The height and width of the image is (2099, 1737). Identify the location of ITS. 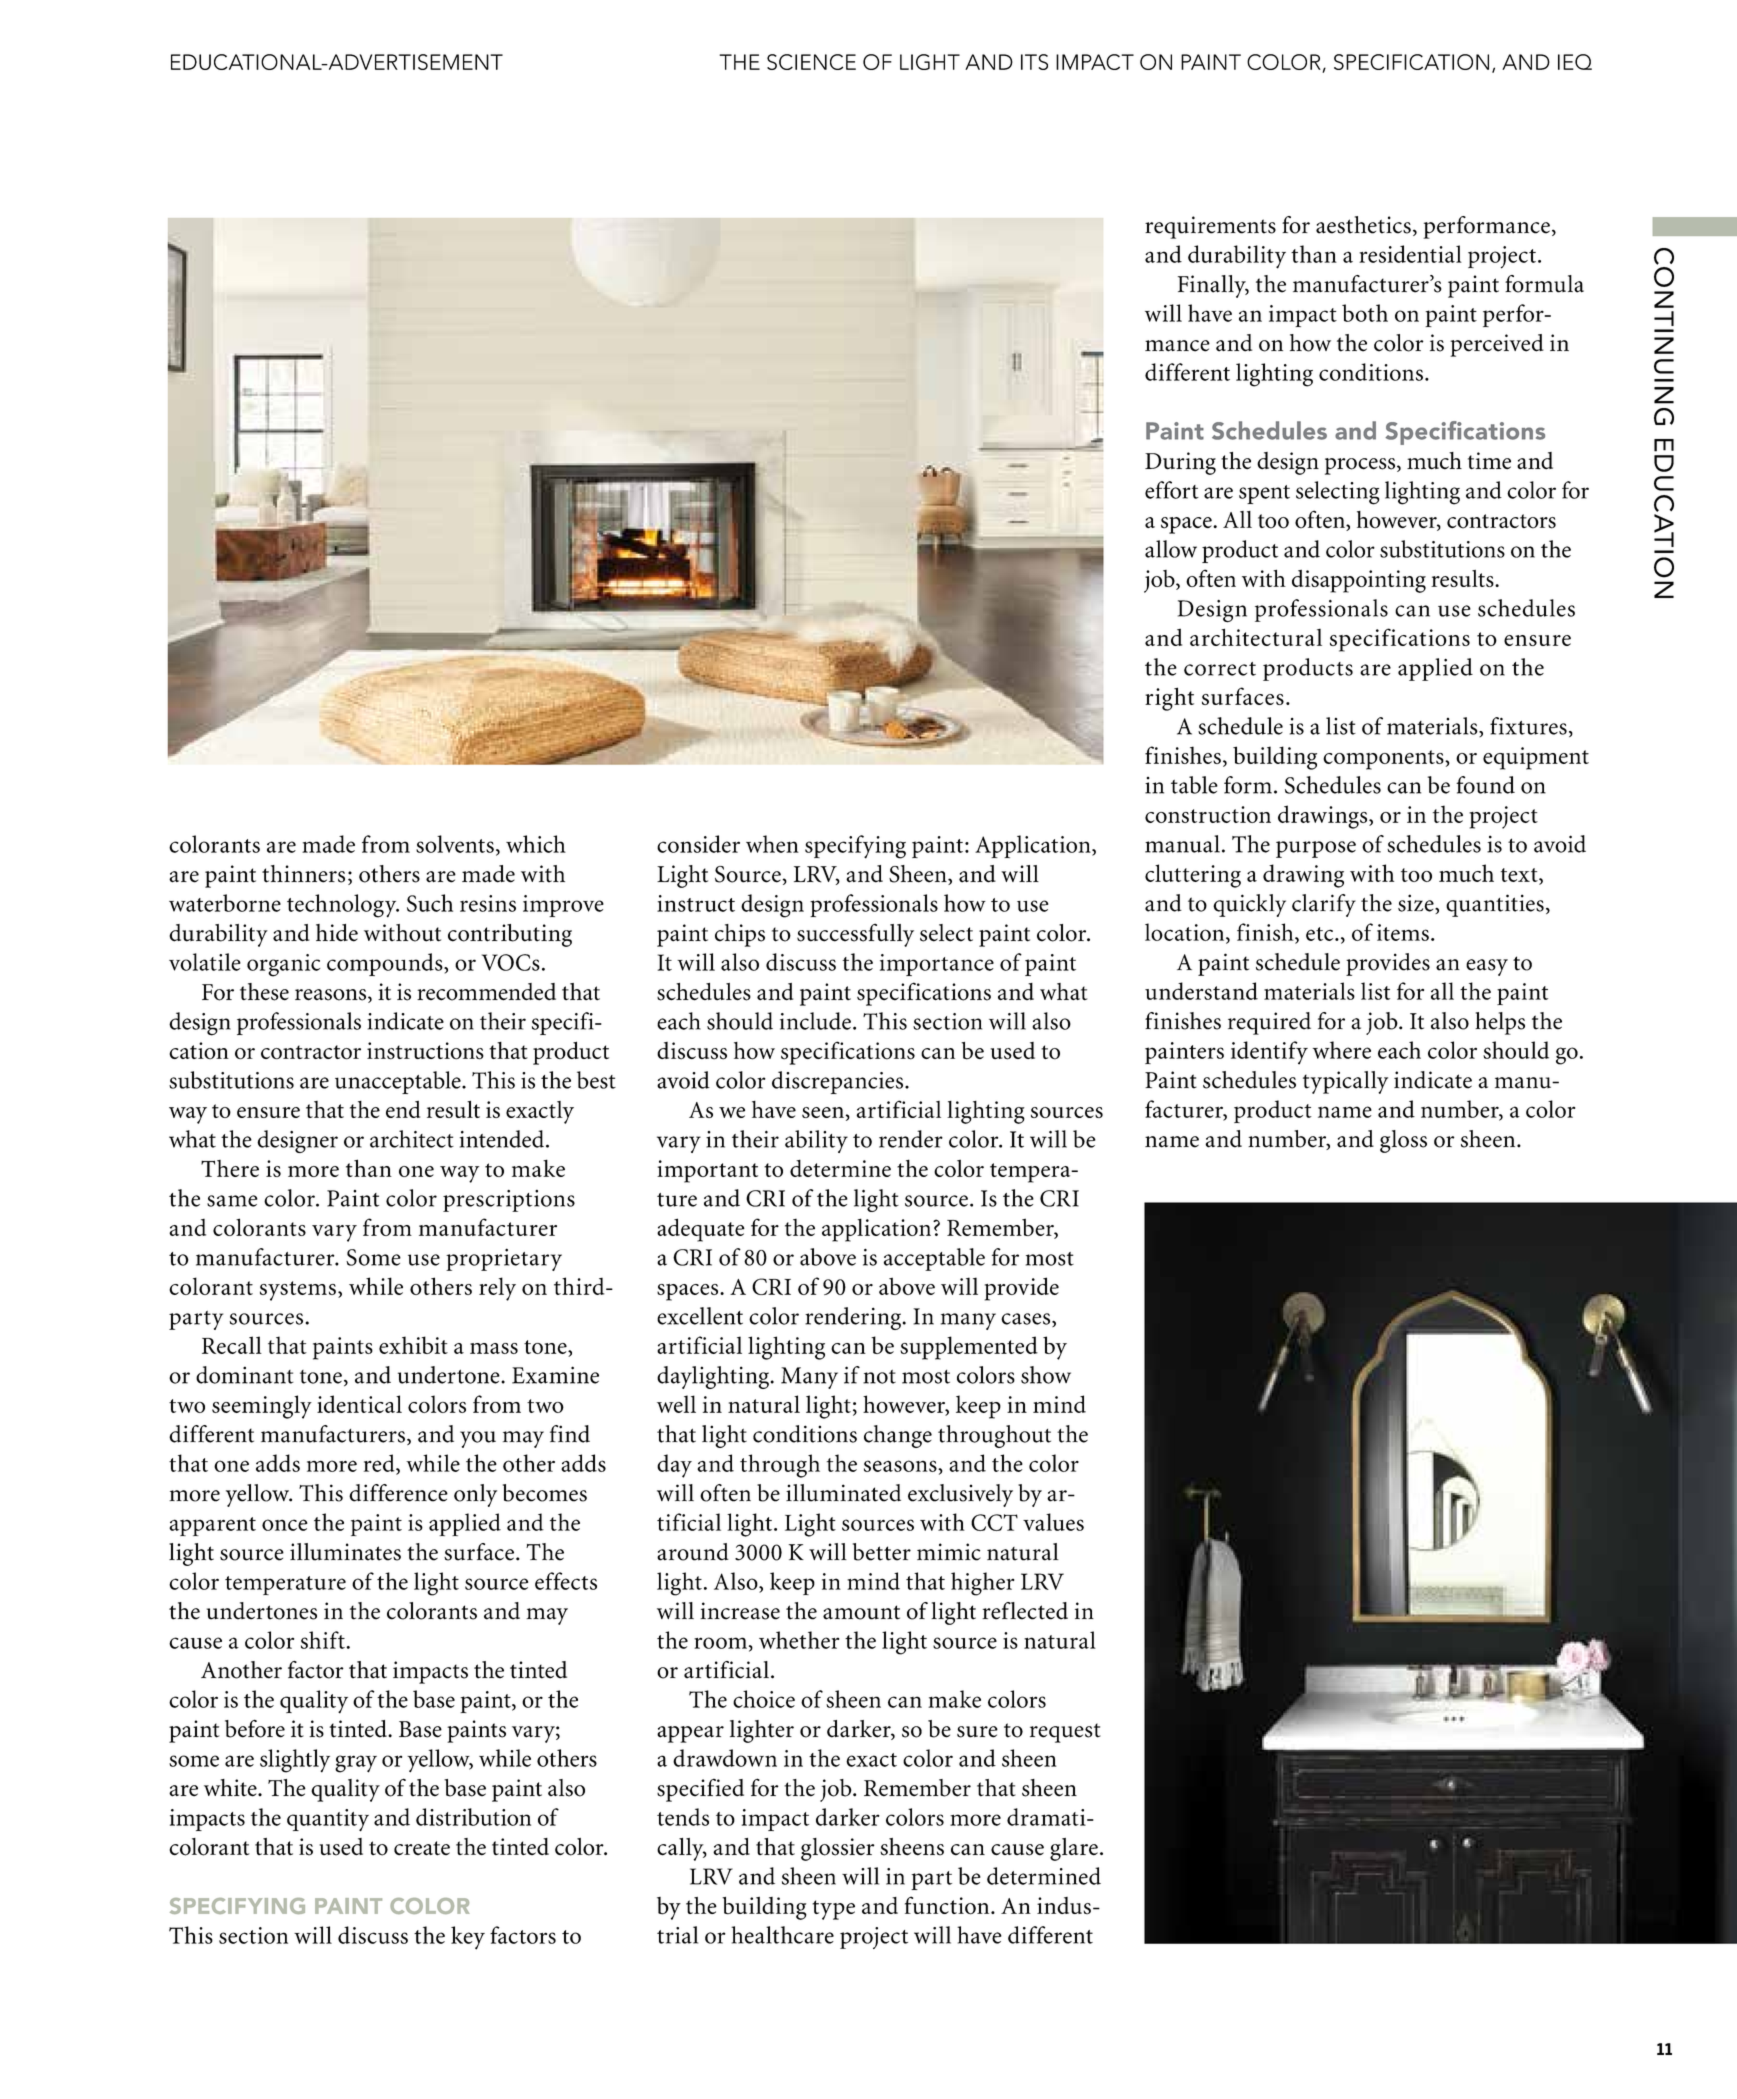
(1034, 62).
